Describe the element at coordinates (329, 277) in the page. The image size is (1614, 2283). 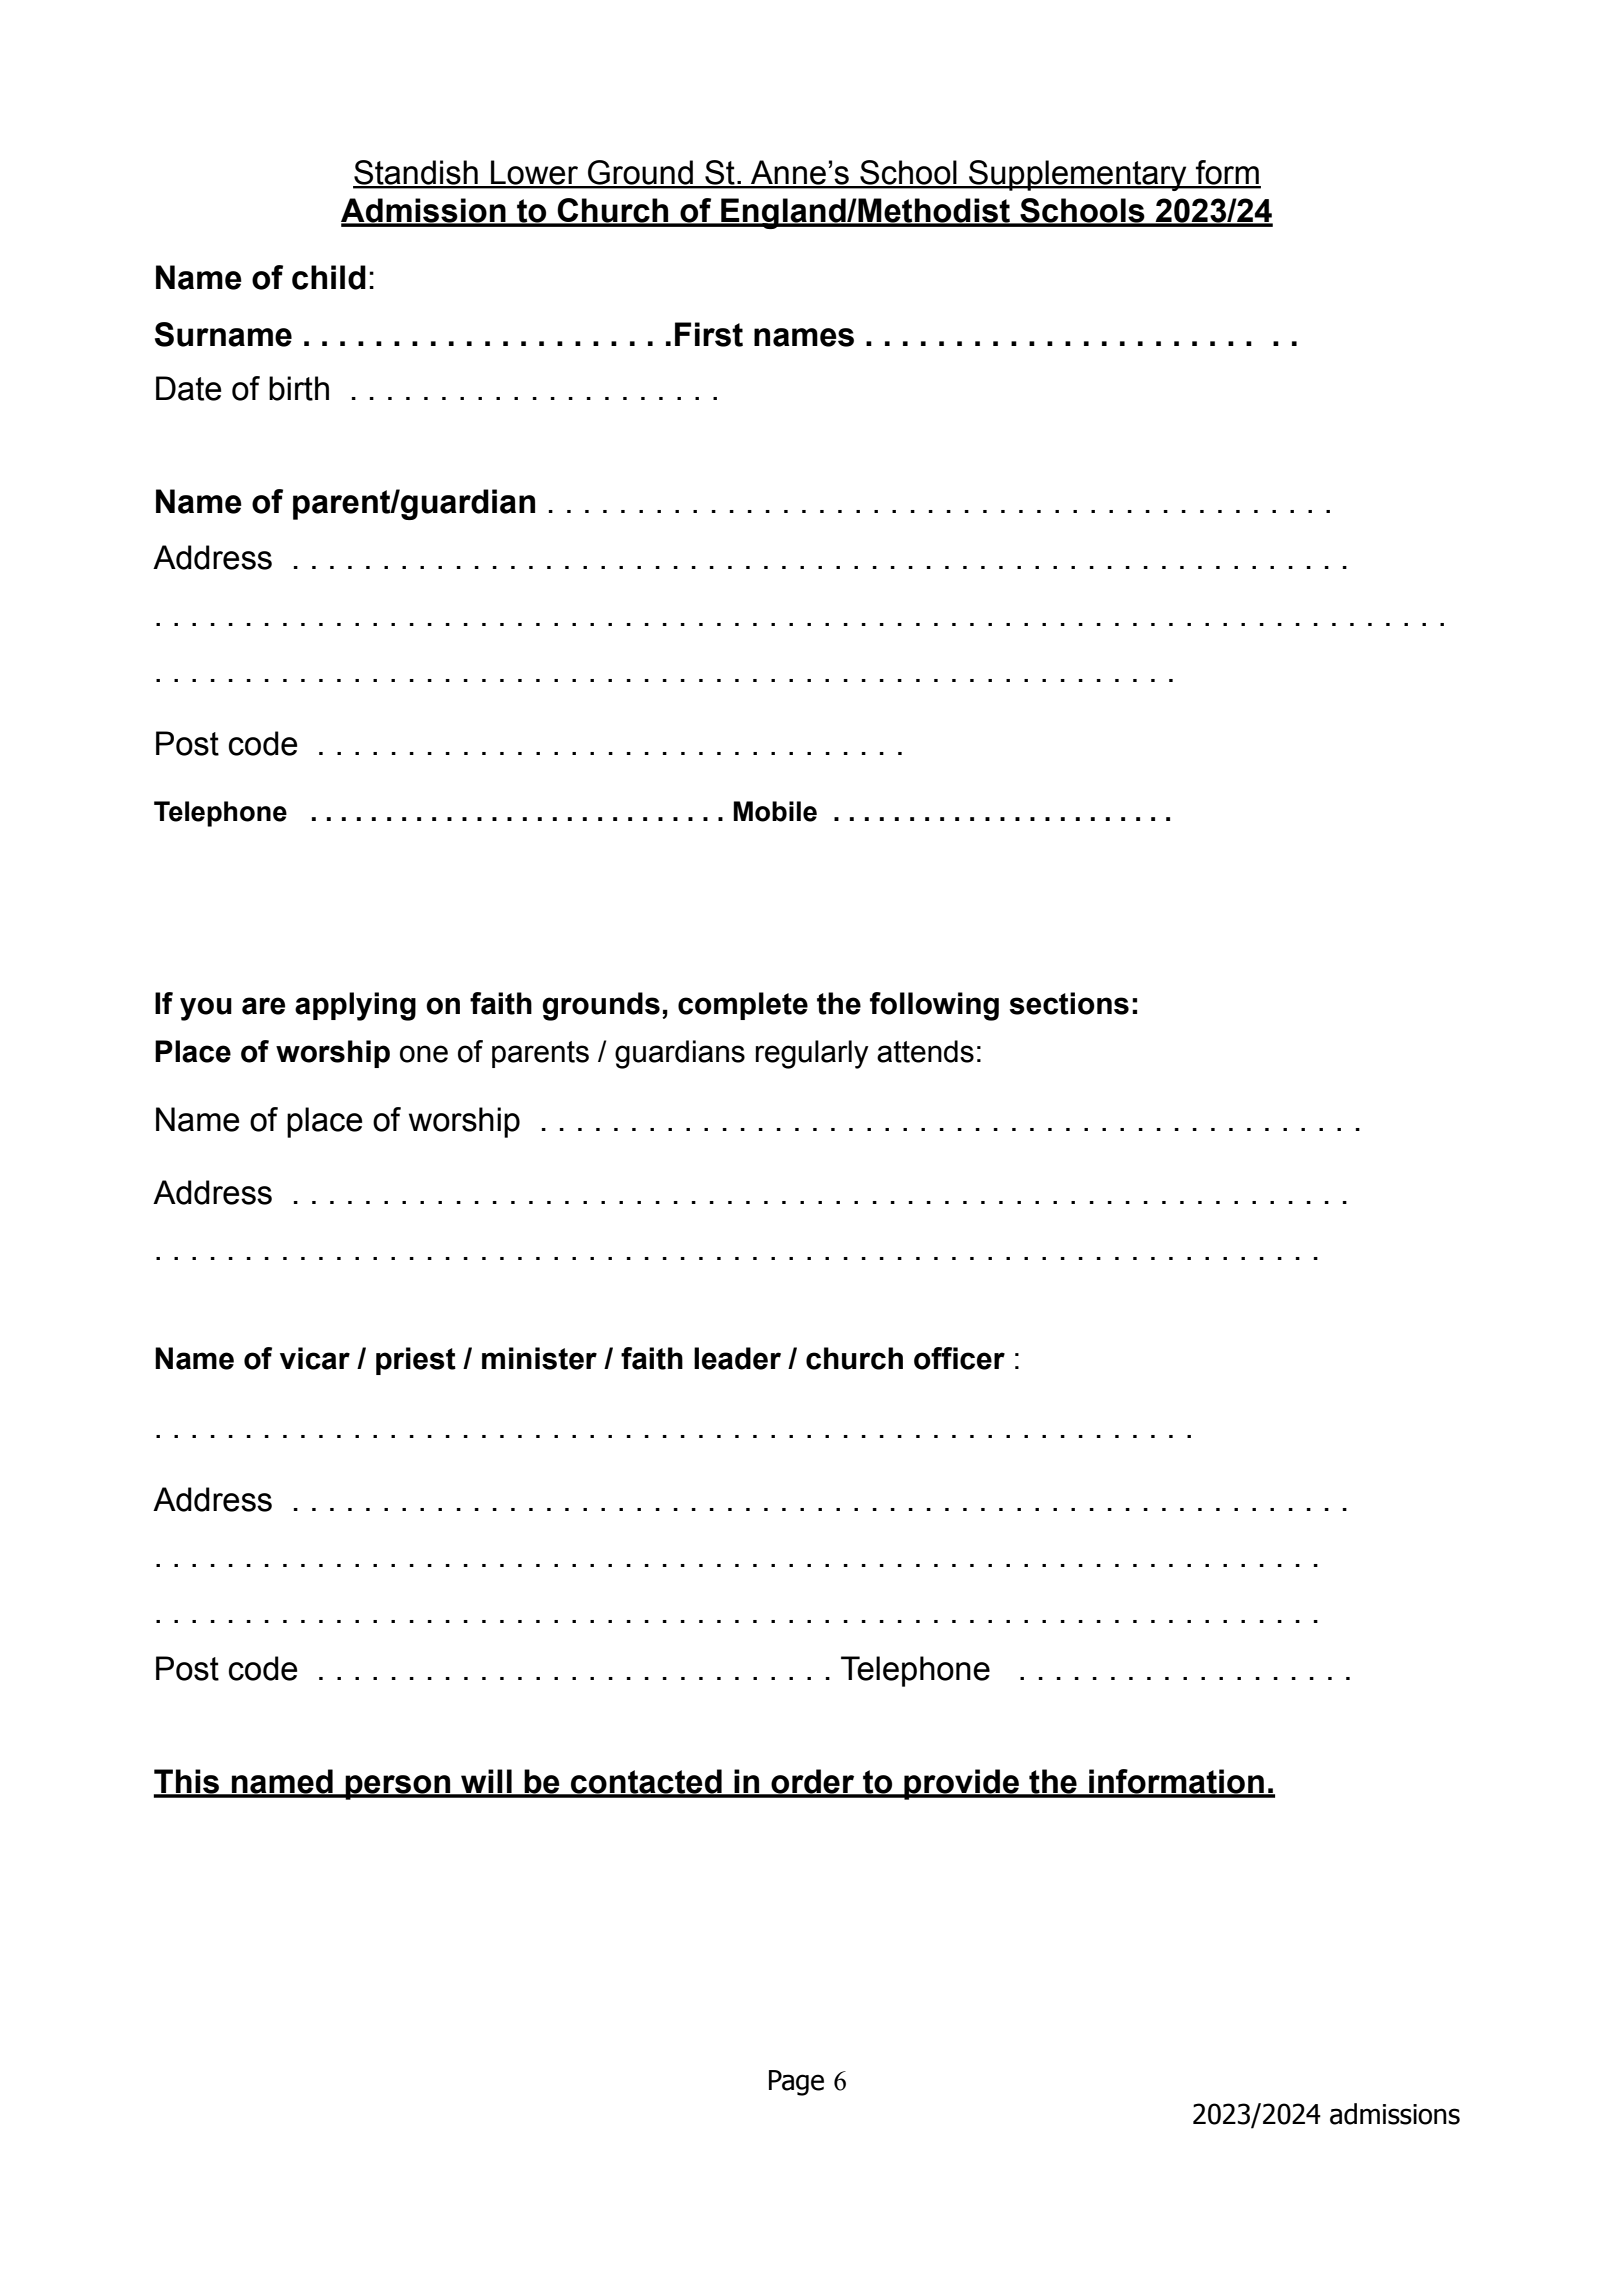
I see `child` at that location.
